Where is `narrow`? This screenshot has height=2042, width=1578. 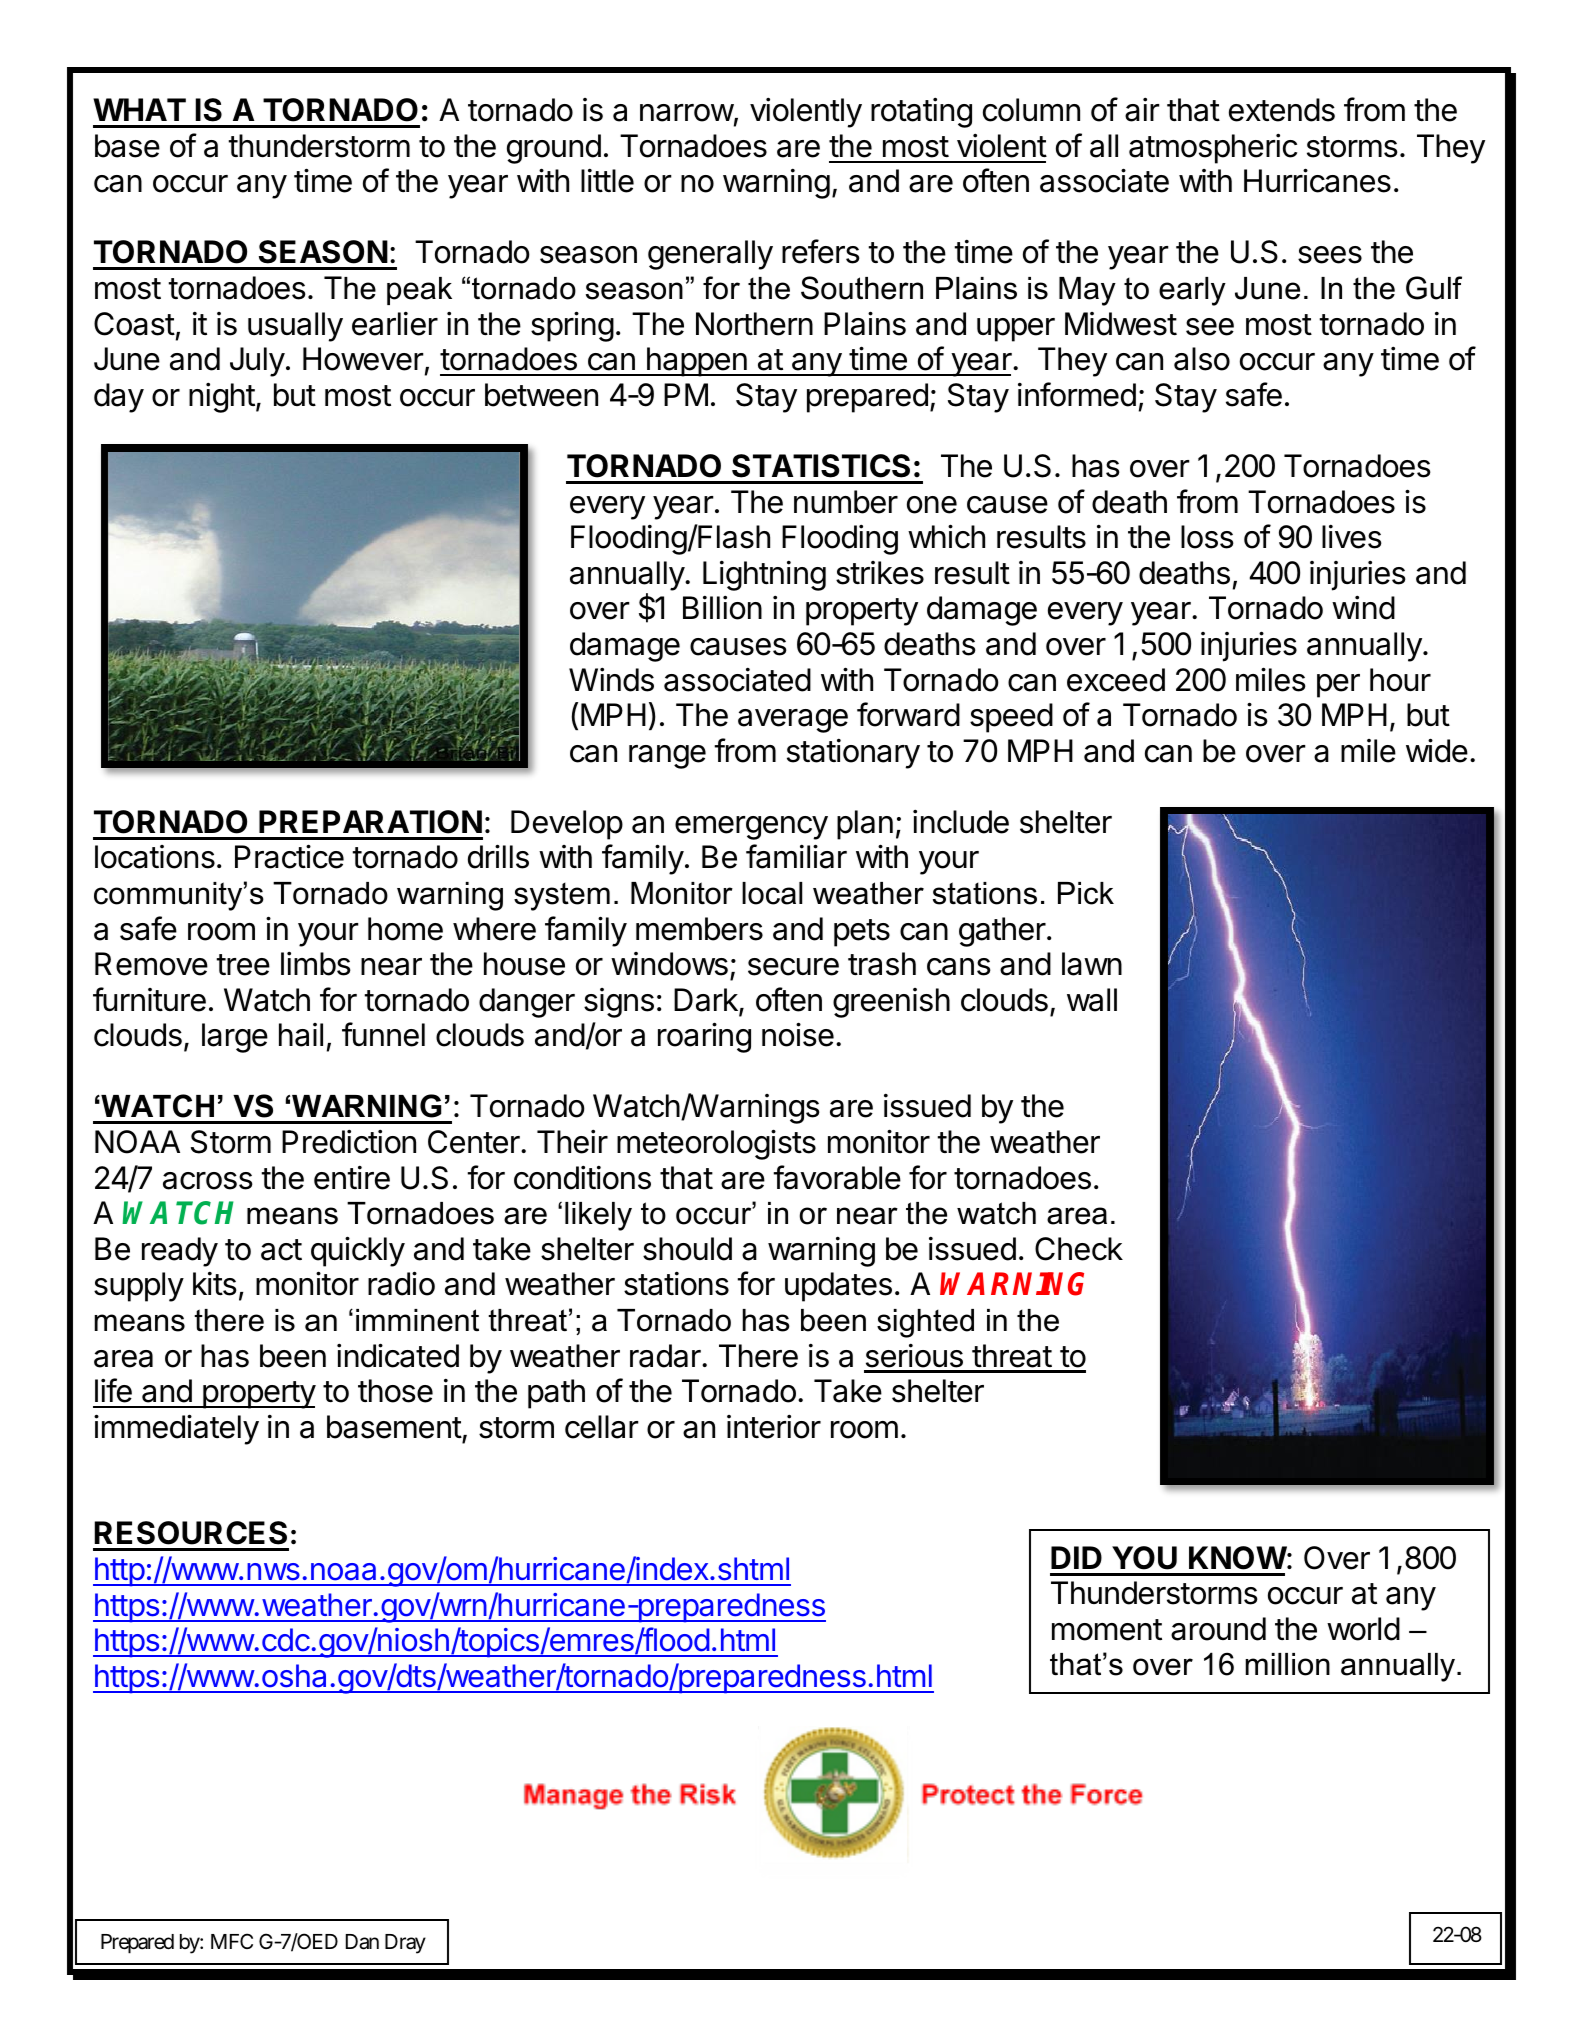 narrow is located at coordinates (687, 113).
